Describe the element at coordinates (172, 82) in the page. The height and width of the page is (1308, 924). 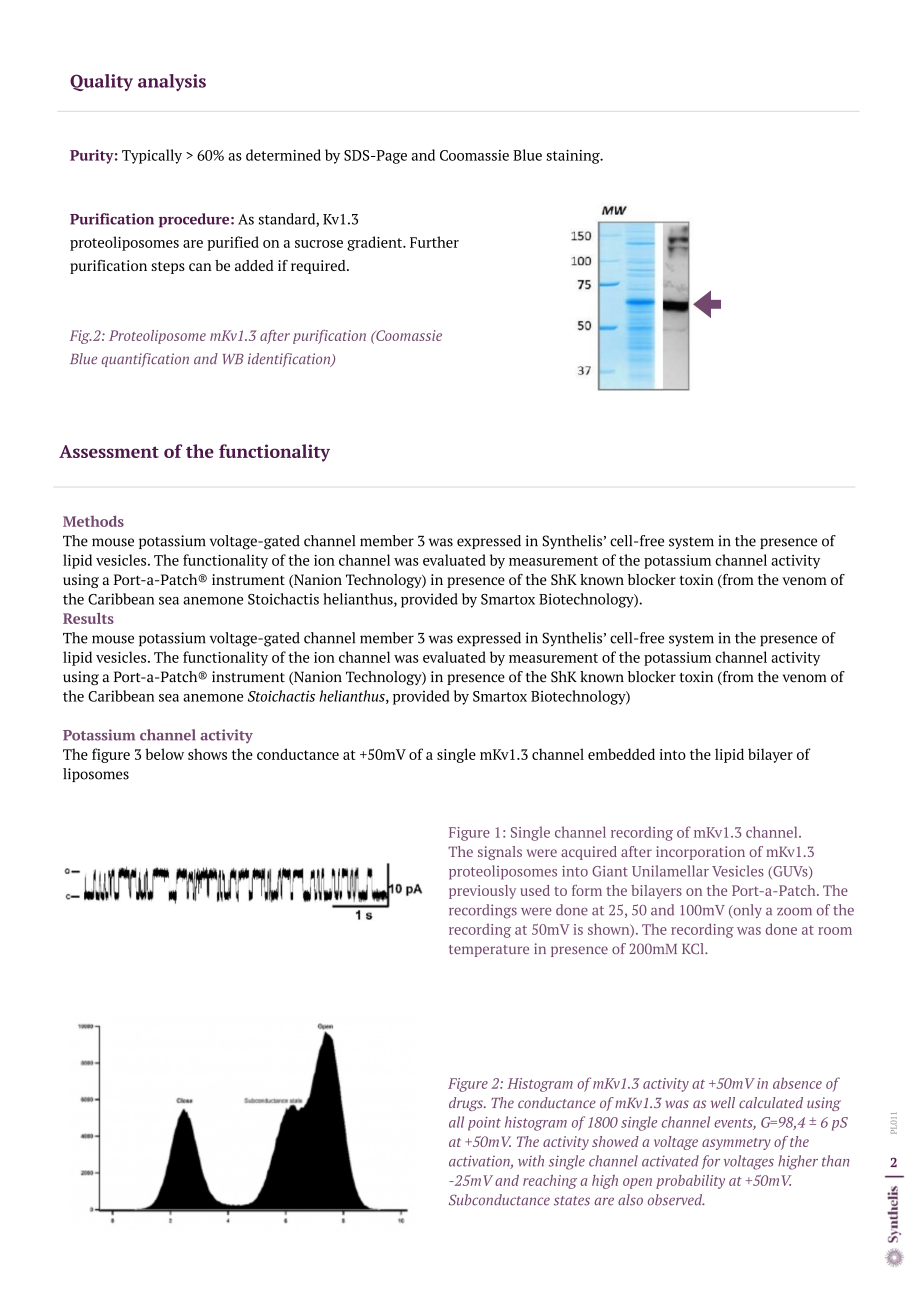
I see `analysis` at that location.
